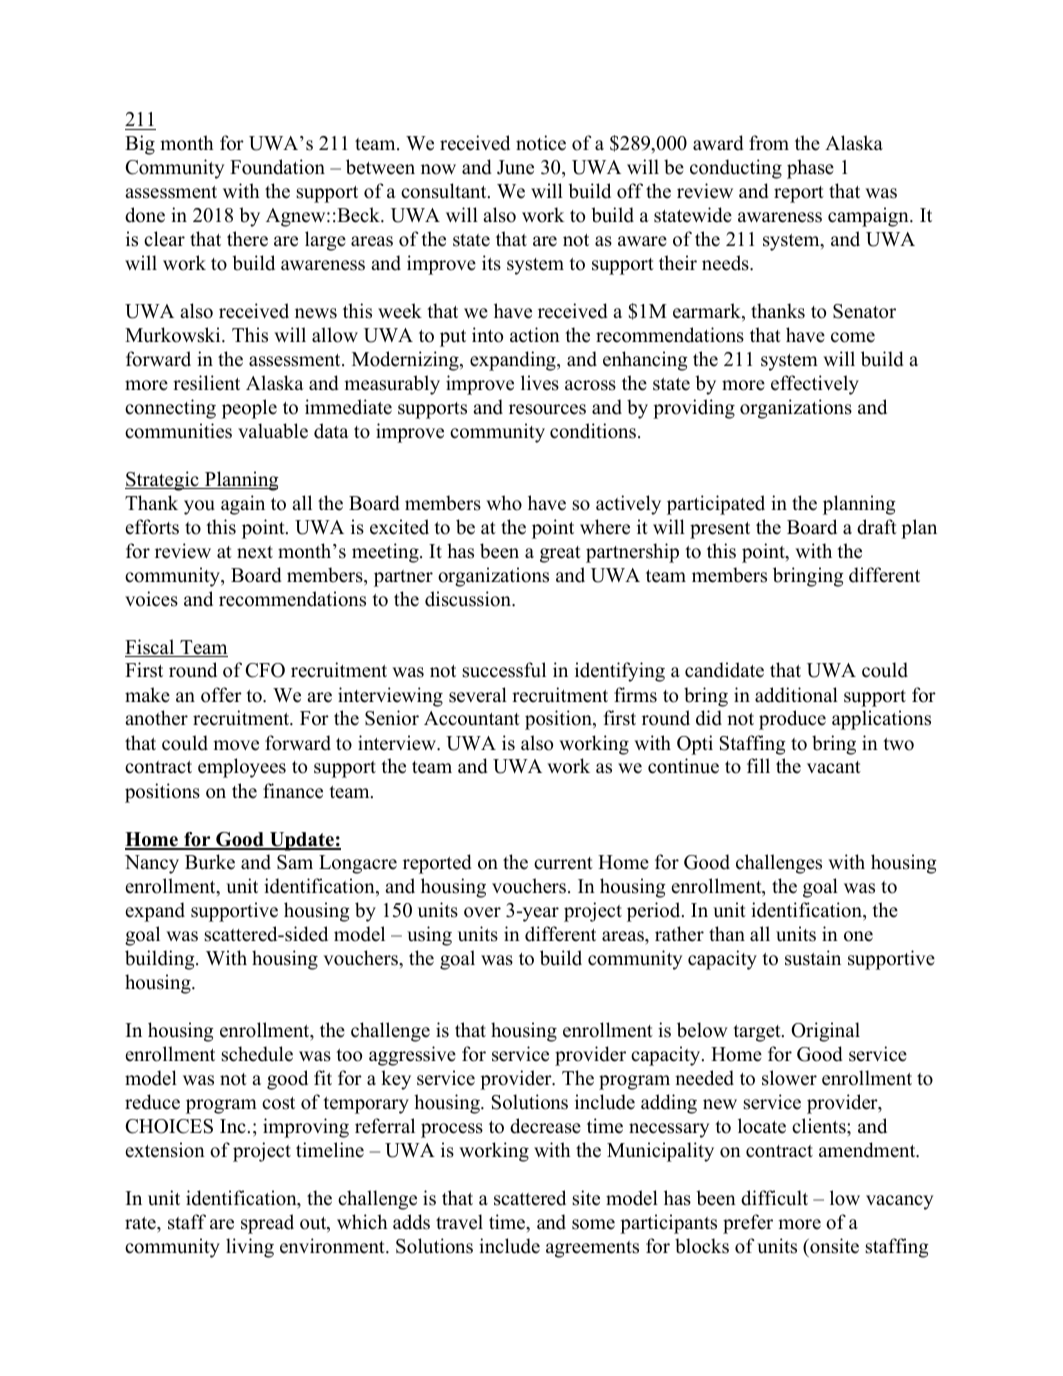 The width and height of the screenshot is (1063, 1376). I want to click on current, so click(563, 863).
